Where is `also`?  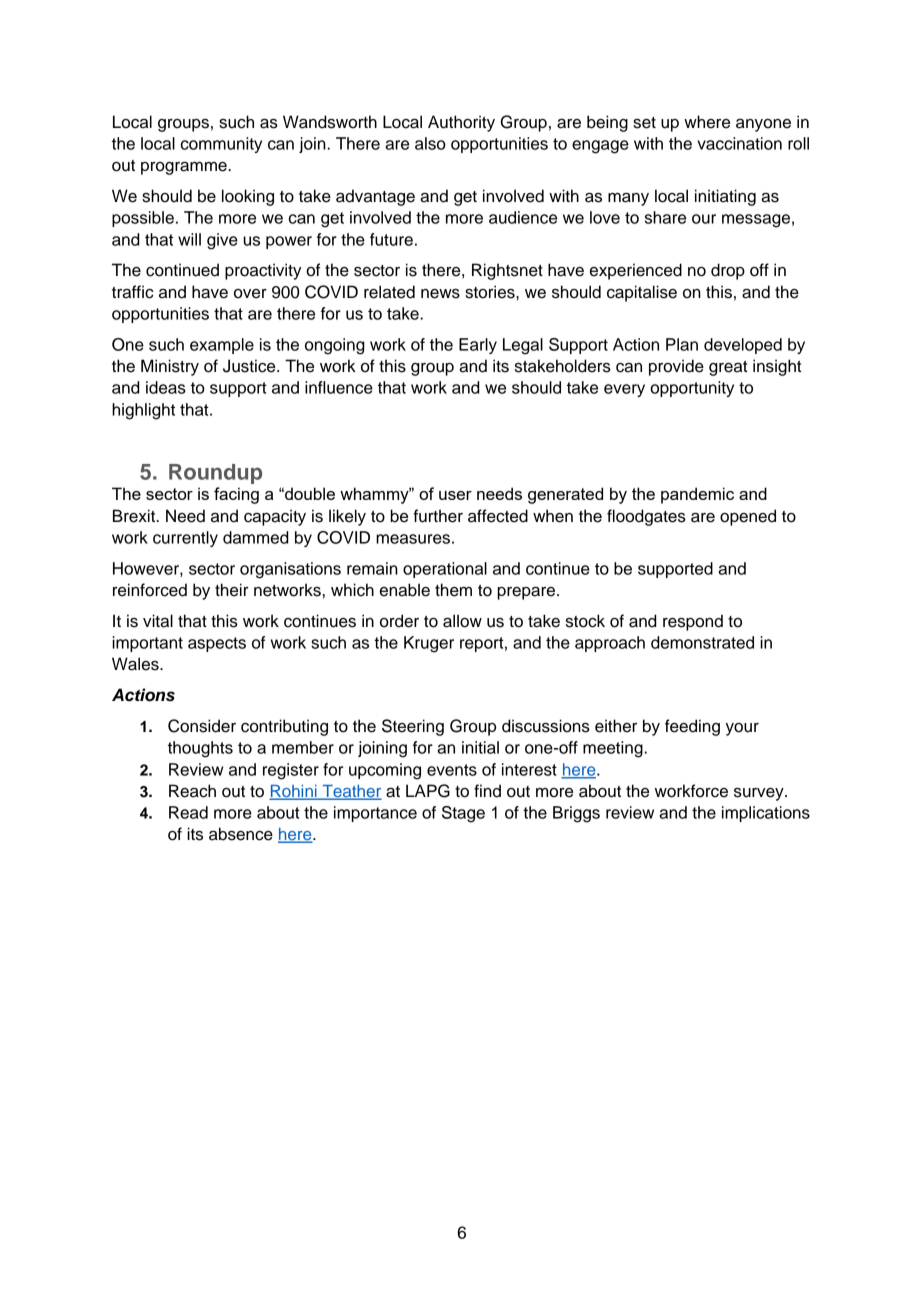
also is located at coordinates (430, 143).
